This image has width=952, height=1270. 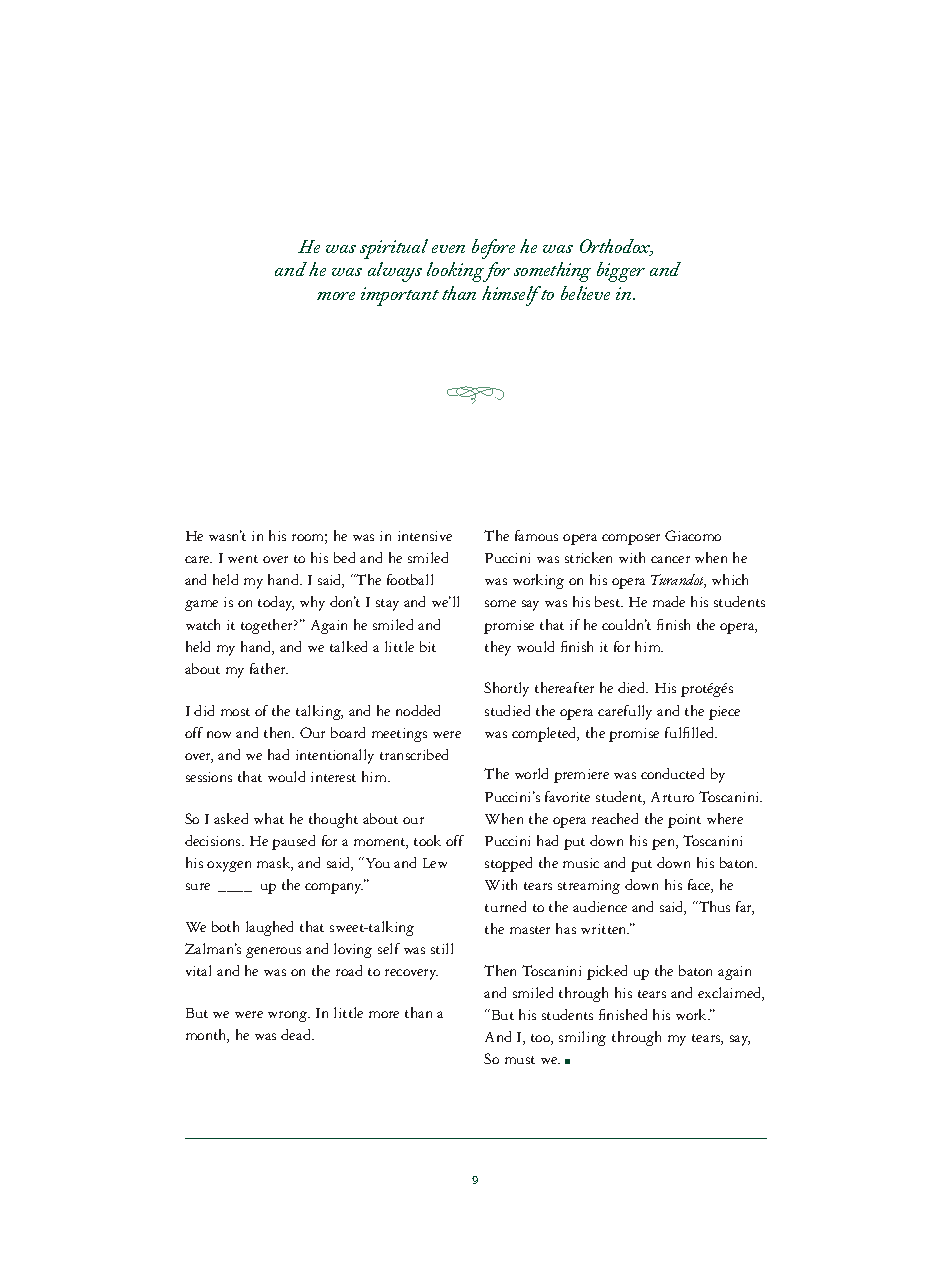 What do you see at coordinates (531, 773) in the image?
I see `world` at bounding box center [531, 773].
